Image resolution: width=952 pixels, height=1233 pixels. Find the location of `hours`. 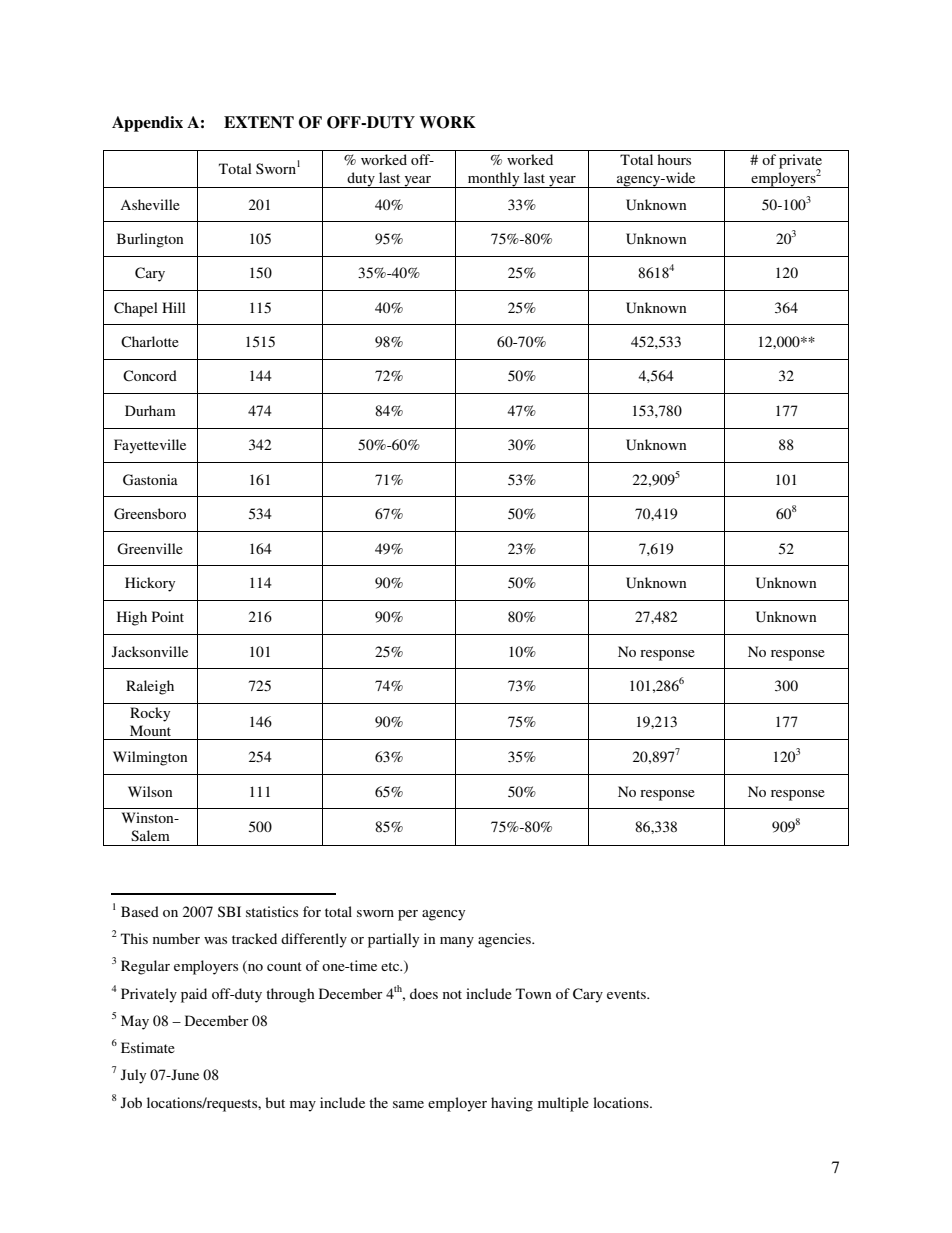

hours is located at coordinates (674, 159).
